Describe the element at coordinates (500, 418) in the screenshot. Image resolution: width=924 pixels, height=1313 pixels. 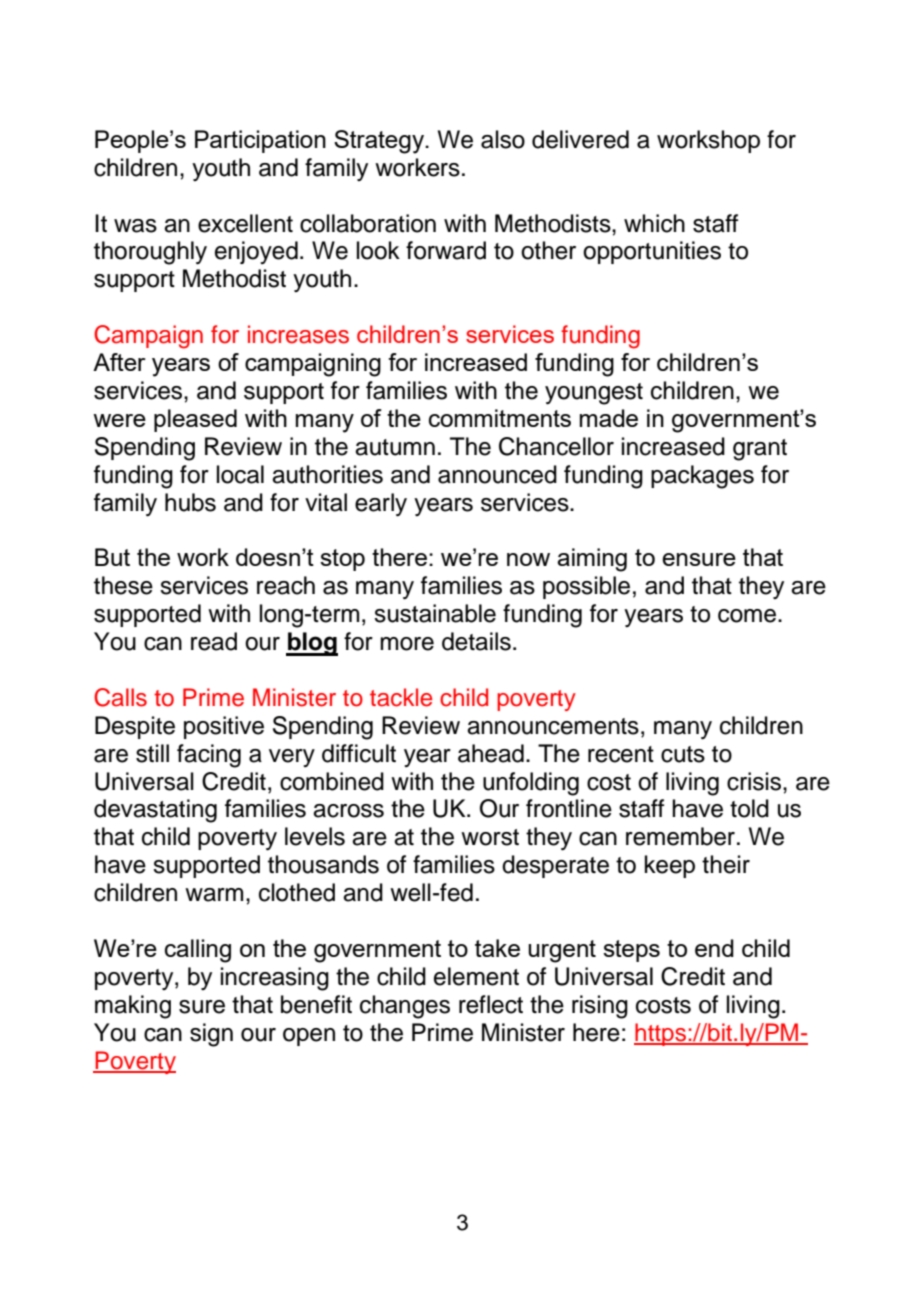
I see `commitments` at that location.
